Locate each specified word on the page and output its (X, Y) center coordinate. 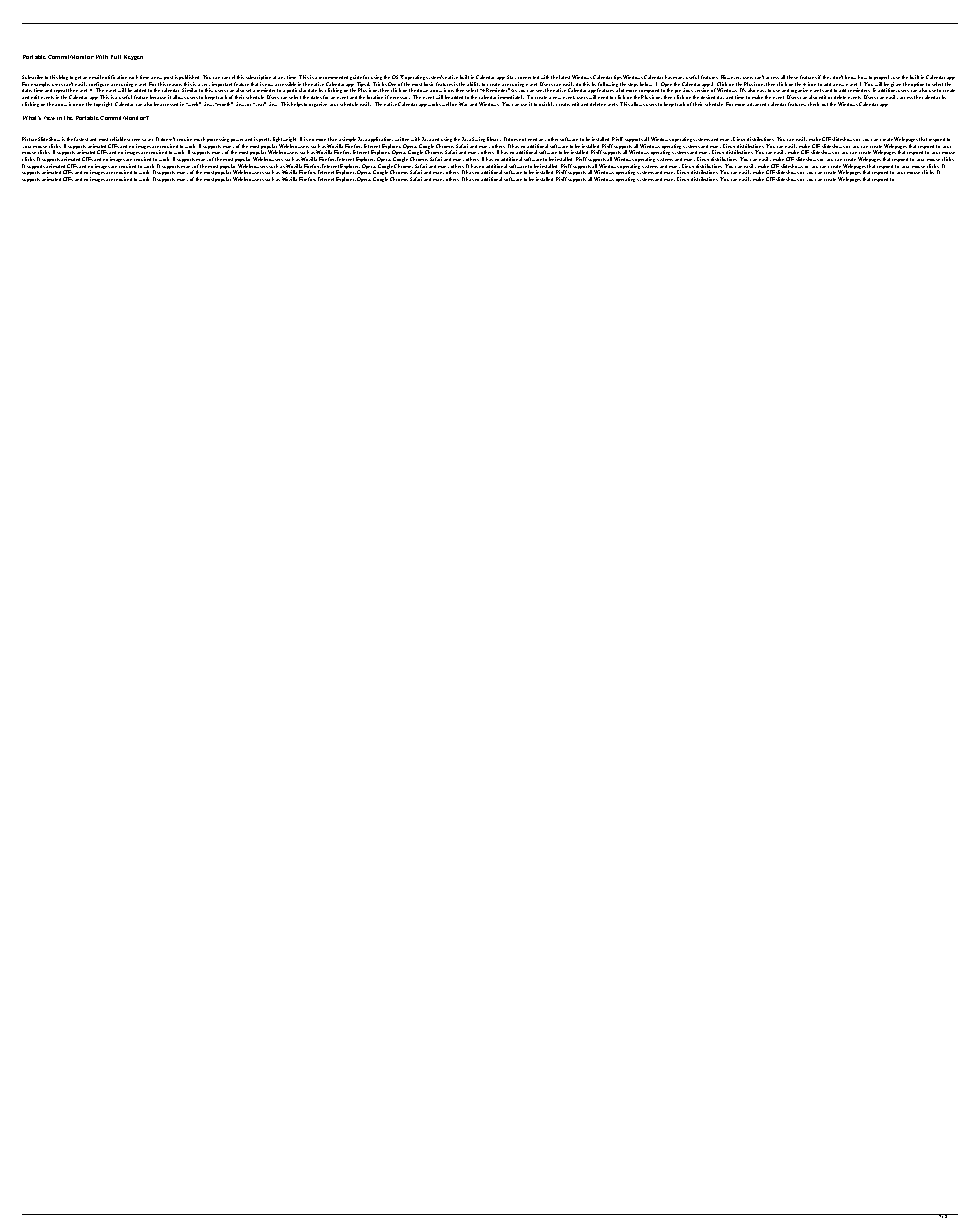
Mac (463, 104)
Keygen (133, 57)
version (702, 90)
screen (135, 140)
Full (116, 57)
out (825, 104)
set (248, 90)
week (193, 104)
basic (428, 84)
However (731, 77)
